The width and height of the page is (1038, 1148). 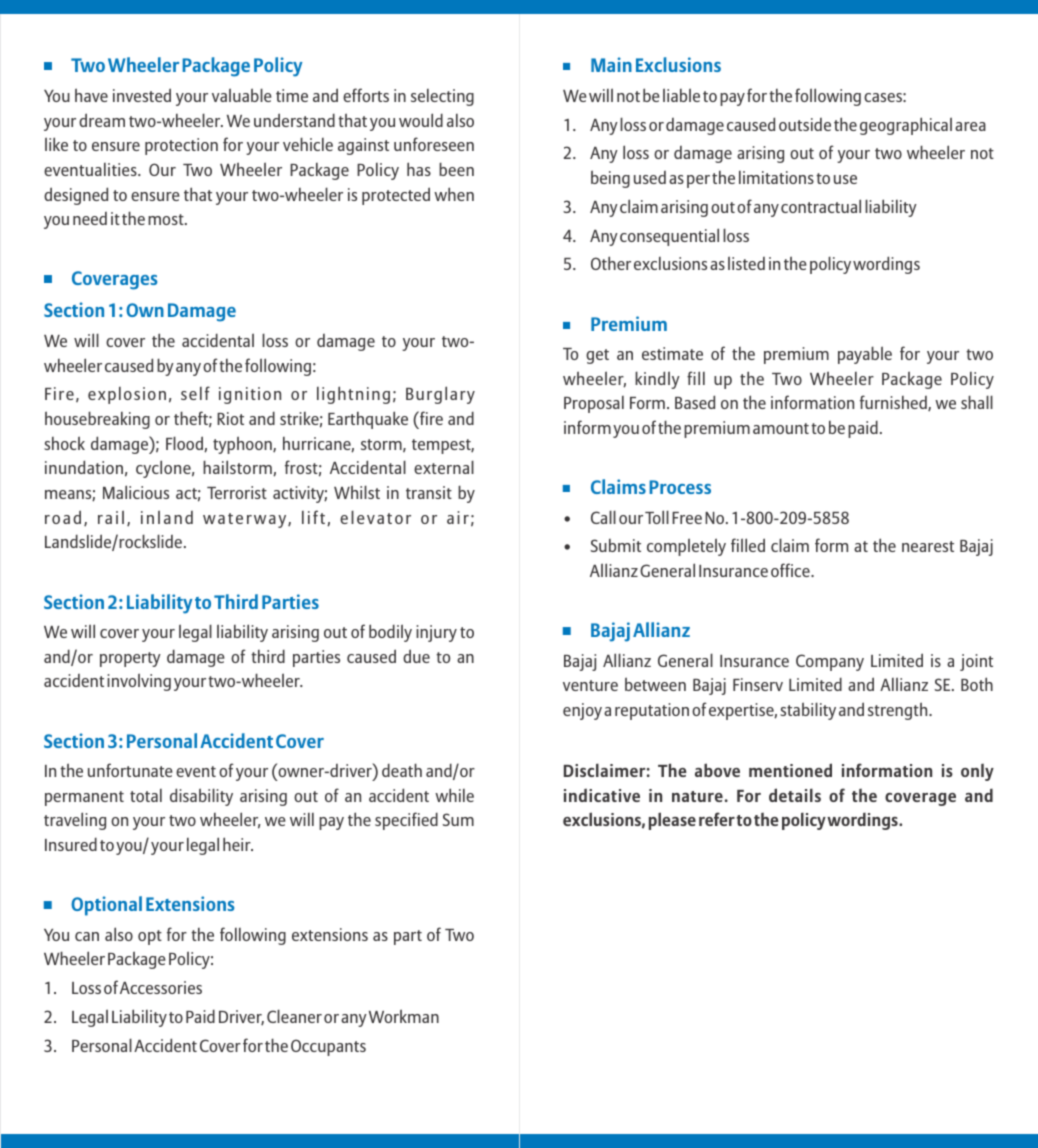 What do you see at coordinates (616, 545) in the page?
I see `Submit` at bounding box center [616, 545].
